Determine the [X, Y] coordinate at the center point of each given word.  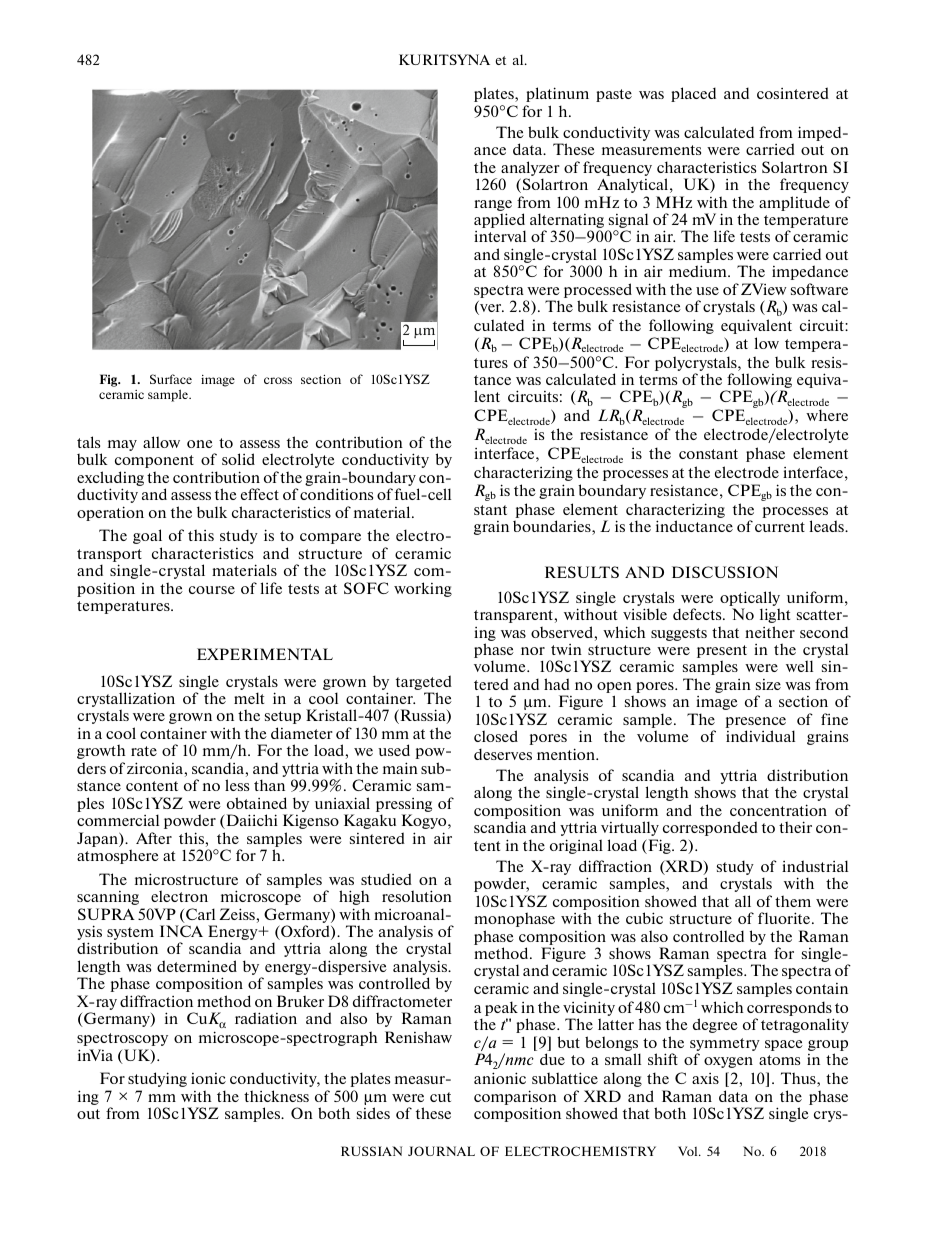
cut [440, 1097]
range [493, 205]
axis [705, 1078]
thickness [276, 1096]
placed [693, 94]
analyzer [530, 170]
